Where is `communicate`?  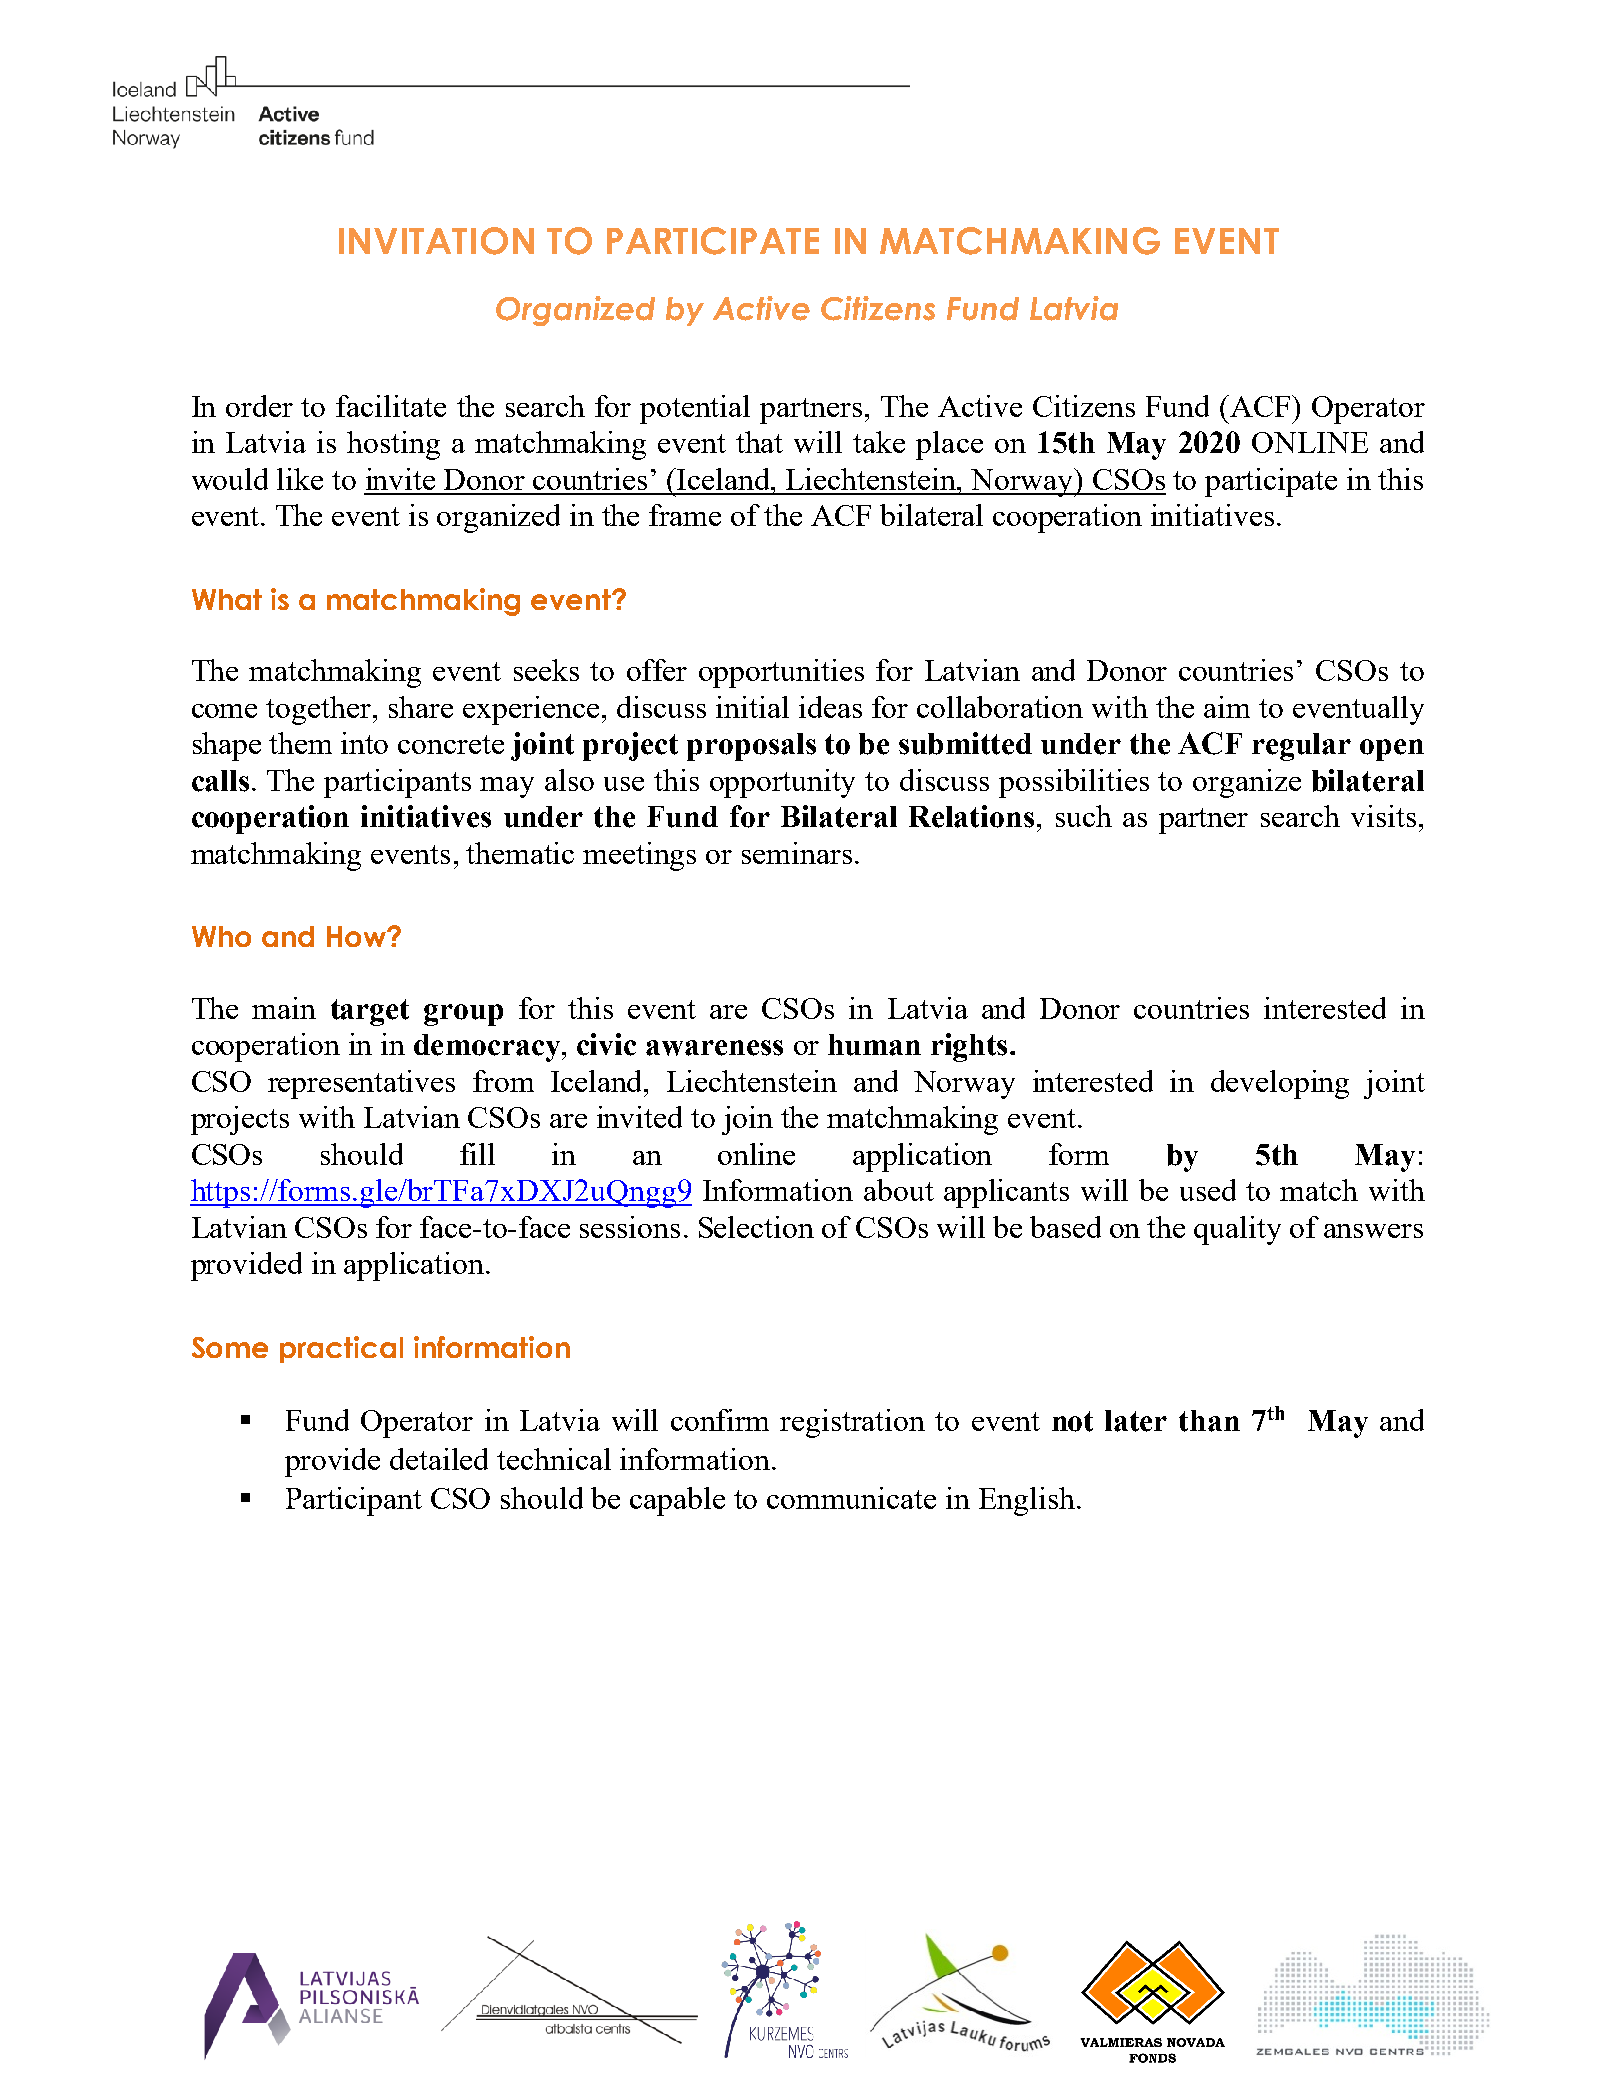
communicate is located at coordinates (851, 1498).
